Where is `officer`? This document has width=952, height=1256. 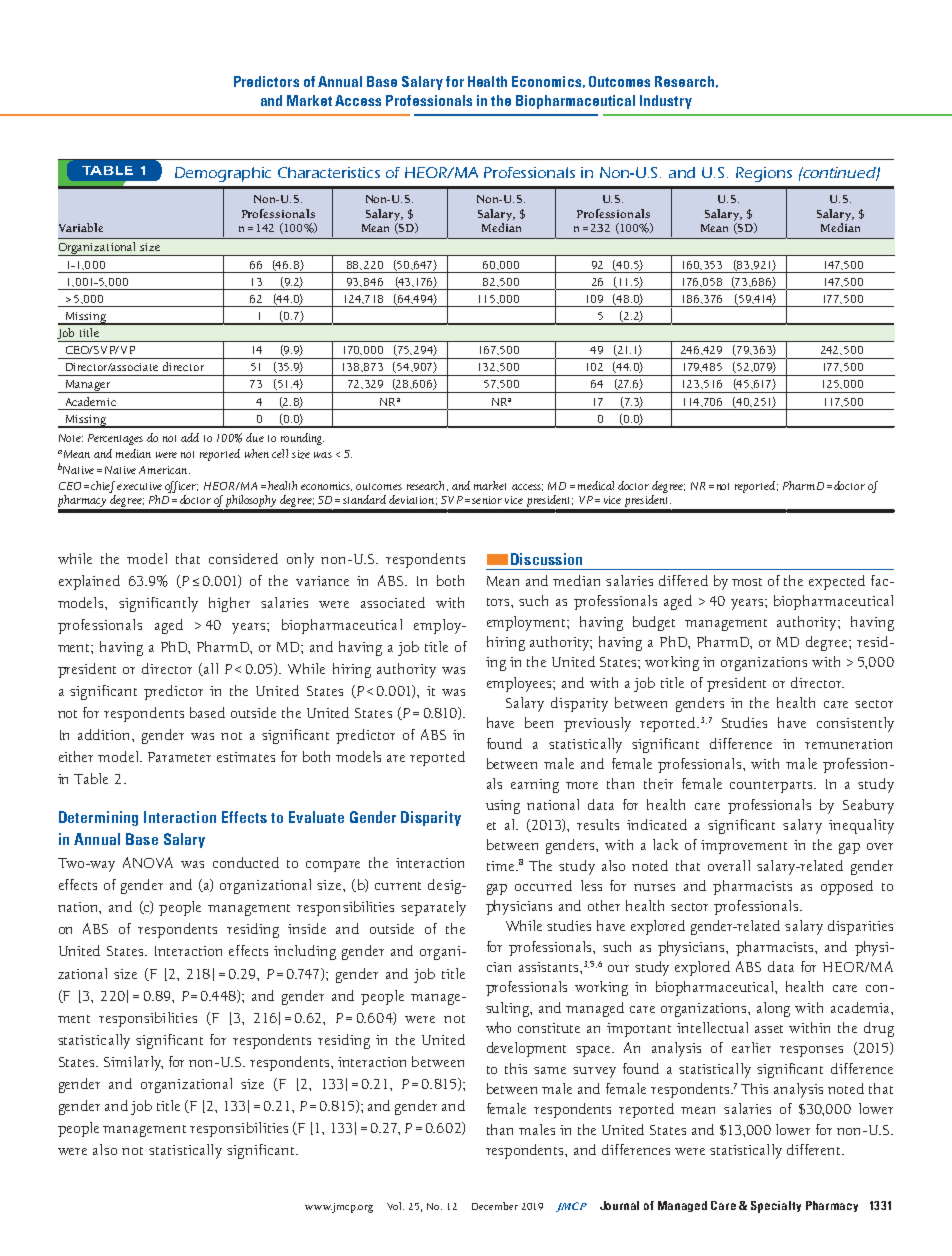
officer is located at coordinates (181, 487).
